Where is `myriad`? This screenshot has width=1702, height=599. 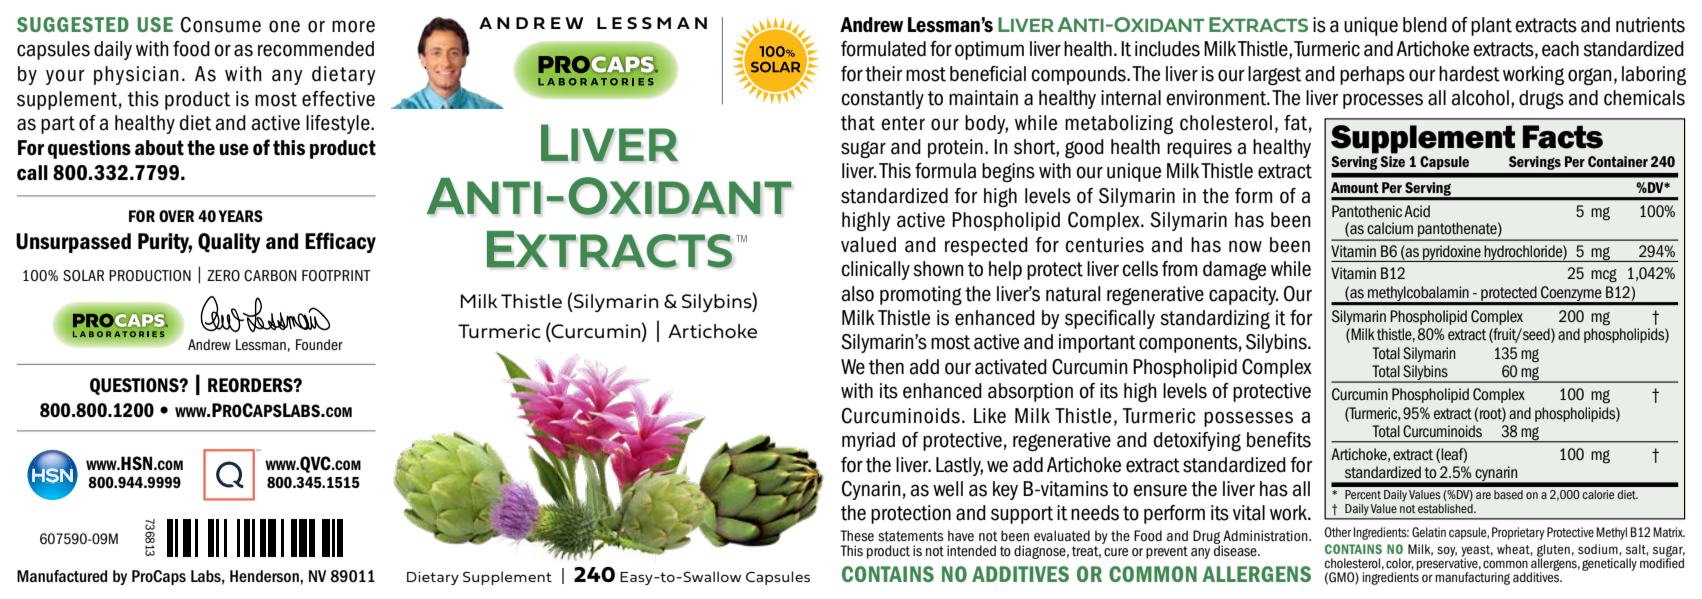 myriad is located at coordinates (868, 441).
